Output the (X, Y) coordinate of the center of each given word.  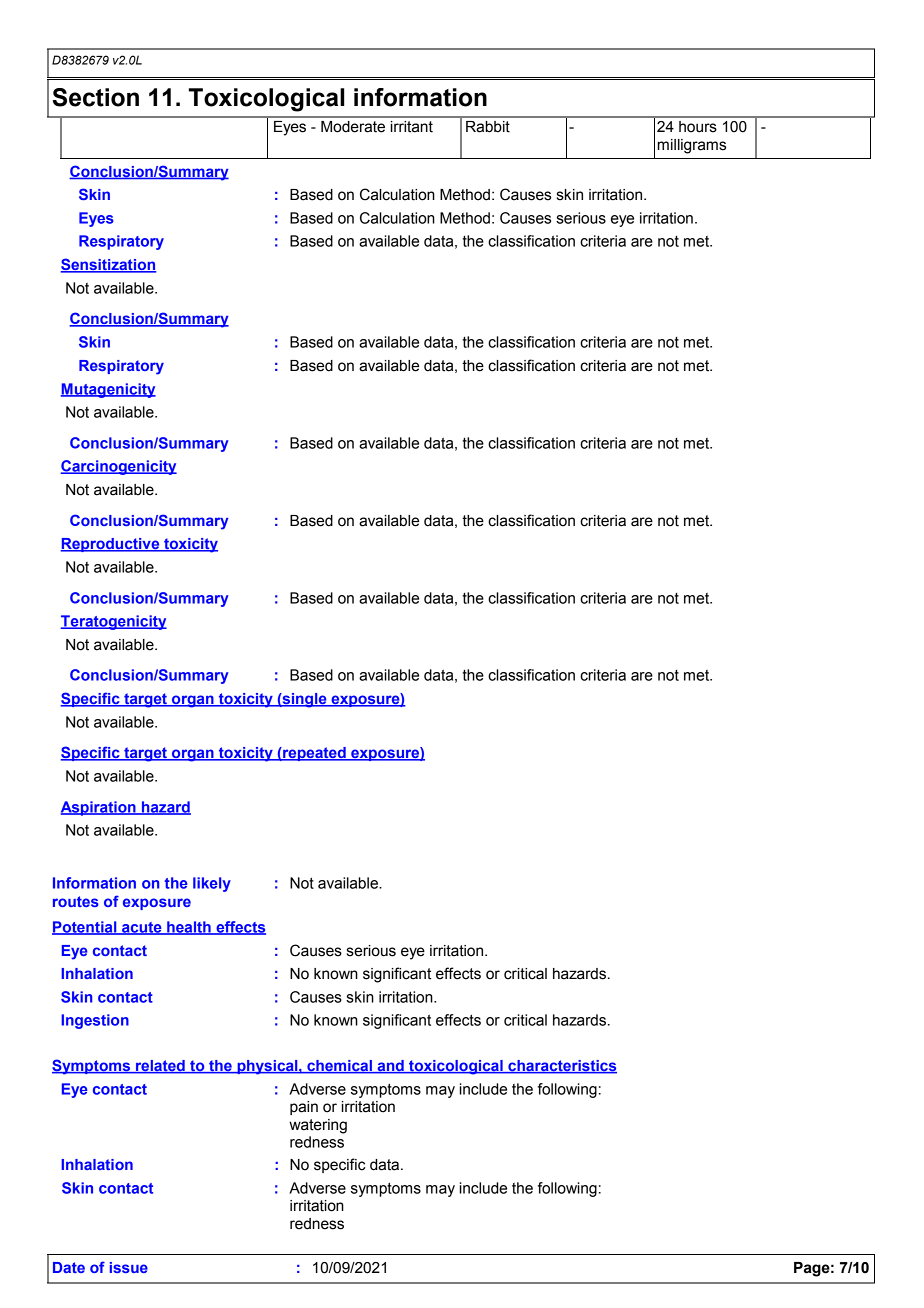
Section (95, 97)
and (390, 1067)
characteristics (561, 1067)
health (189, 928)
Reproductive (111, 545)
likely (212, 884)
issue (129, 1267)
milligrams (692, 146)
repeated (314, 754)
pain (304, 1108)
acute (142, 928)
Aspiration (99, 808)
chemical (339, 1067)
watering (318, 1126)
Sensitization (108, 265)
